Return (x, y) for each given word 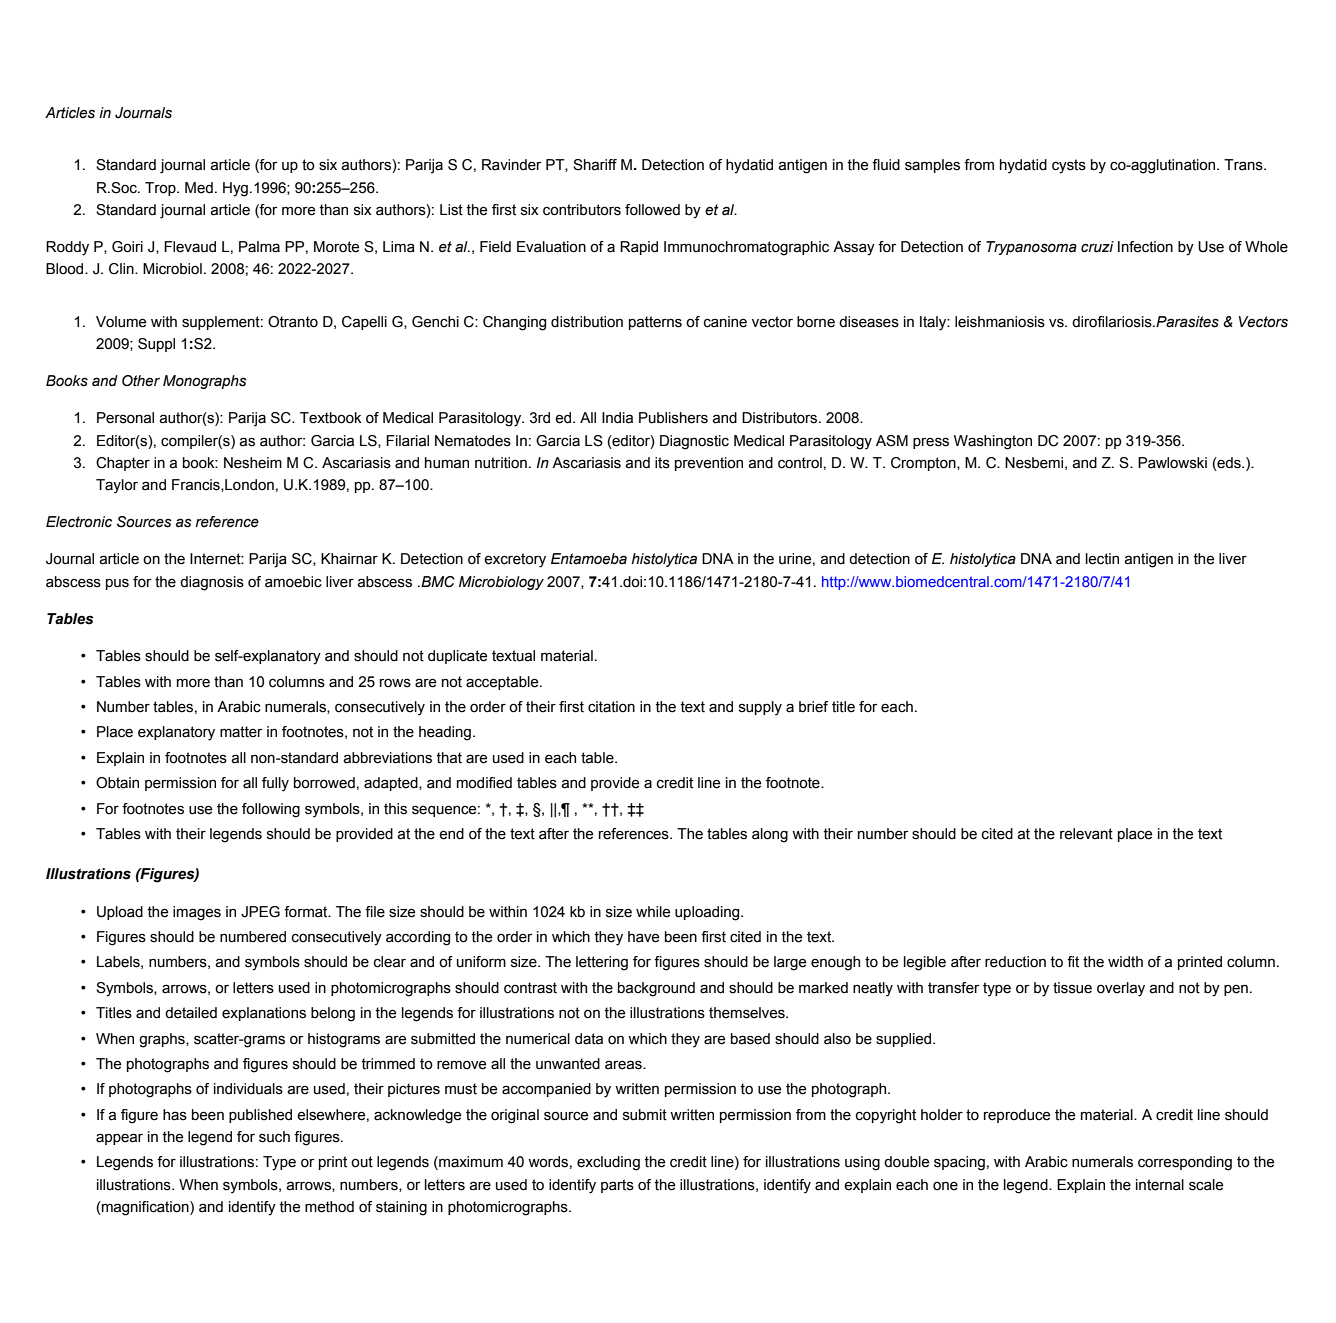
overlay (1121, 989)
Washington (993, 442)
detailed (191, 1013)
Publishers (673, 418)
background (656, 989)
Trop (161, 189)
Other (141, 381)
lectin (1102, 559)
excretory (515, 560)
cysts (1069, 166)
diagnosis (212, 583)
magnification (145, 1208)
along (770, 835)
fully (275, 784)
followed (652, 210)
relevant (1086, 834)
